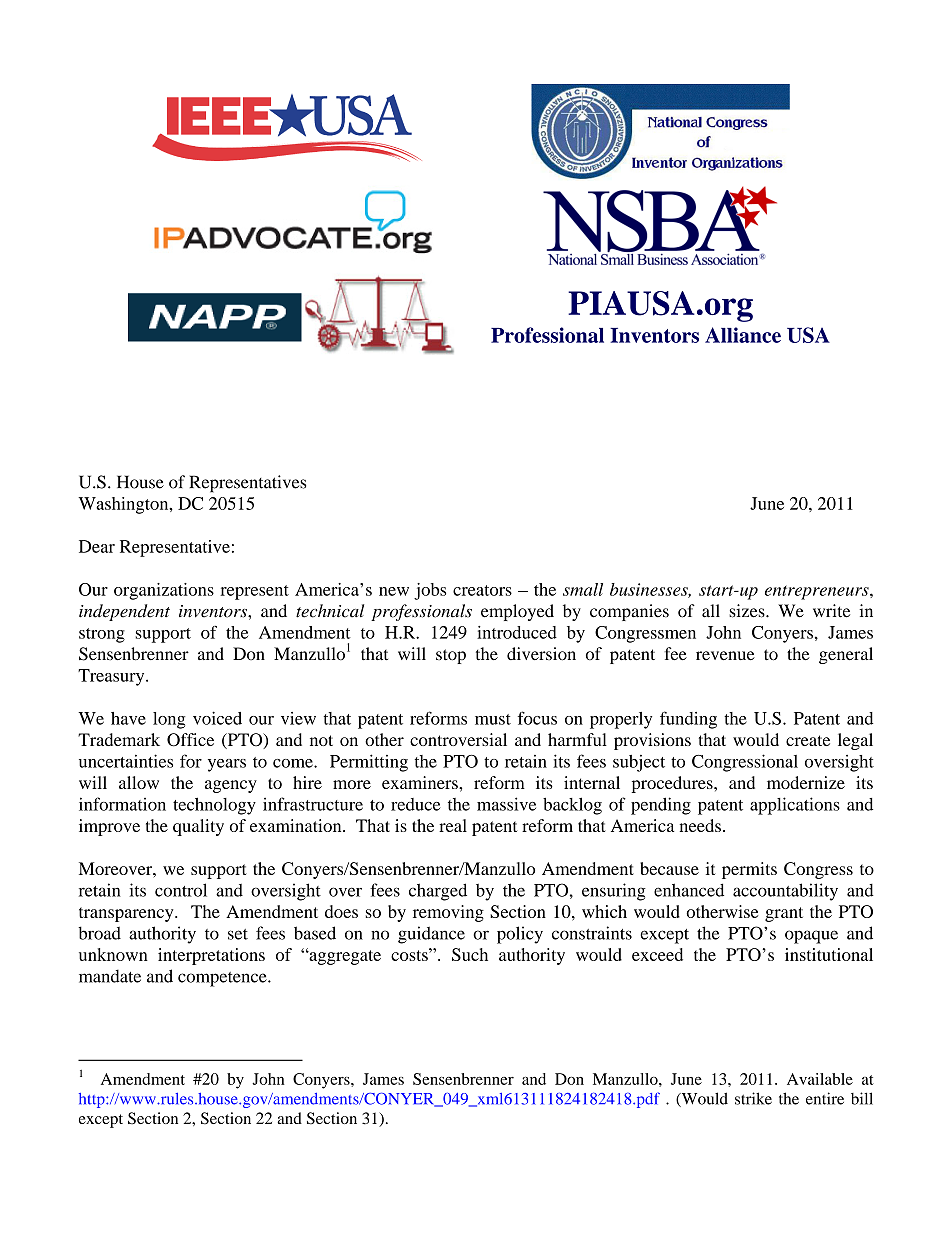  What do you see at coordinates (181, 890) in the image?
I see `control` at bounding box center [181, 890].
